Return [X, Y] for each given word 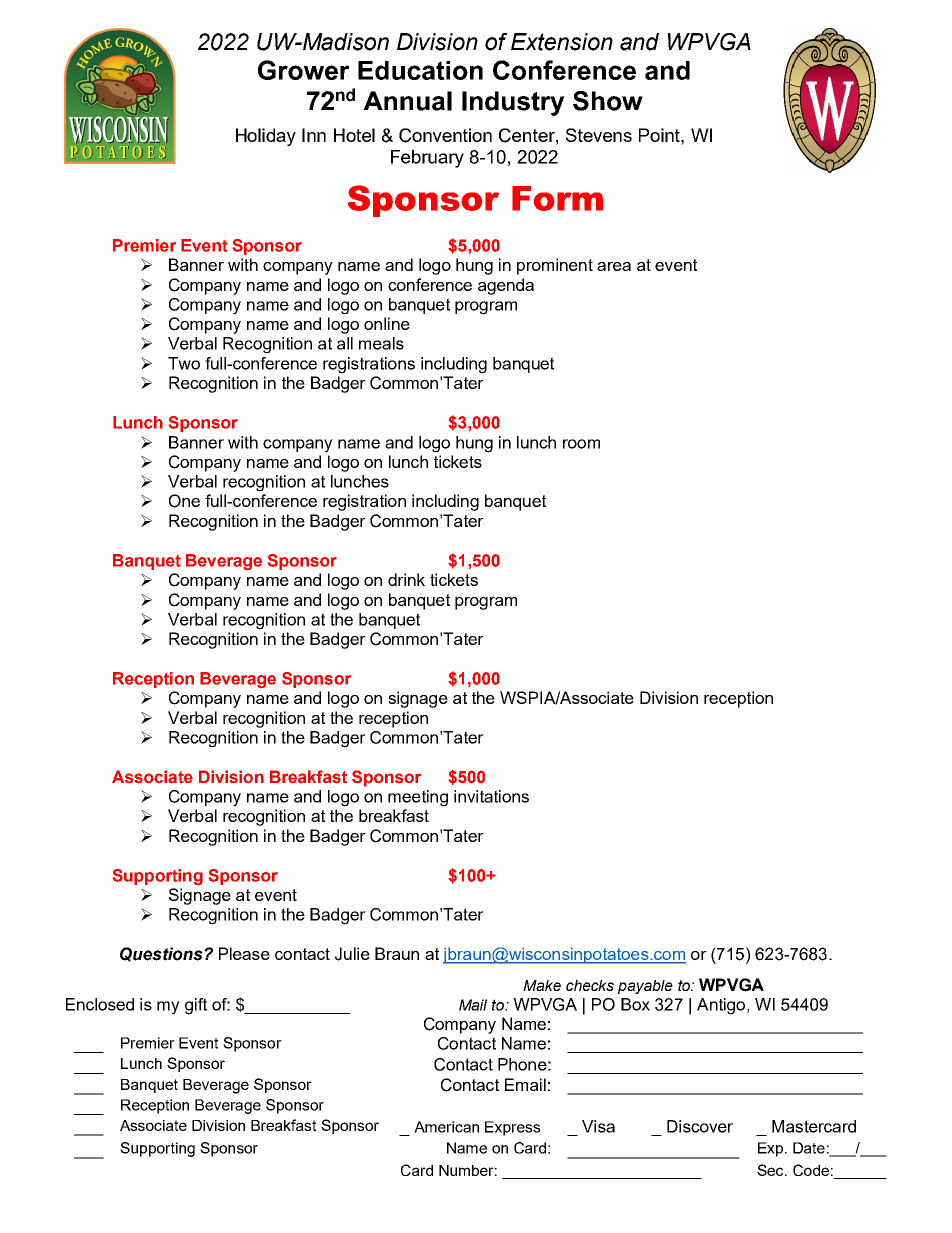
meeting [418, 798]
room [581, 444]
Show [608, 101]
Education [420, 70]
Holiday [266, 137]
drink [406, 579]
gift [196, 1006]
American [446, 1127]
